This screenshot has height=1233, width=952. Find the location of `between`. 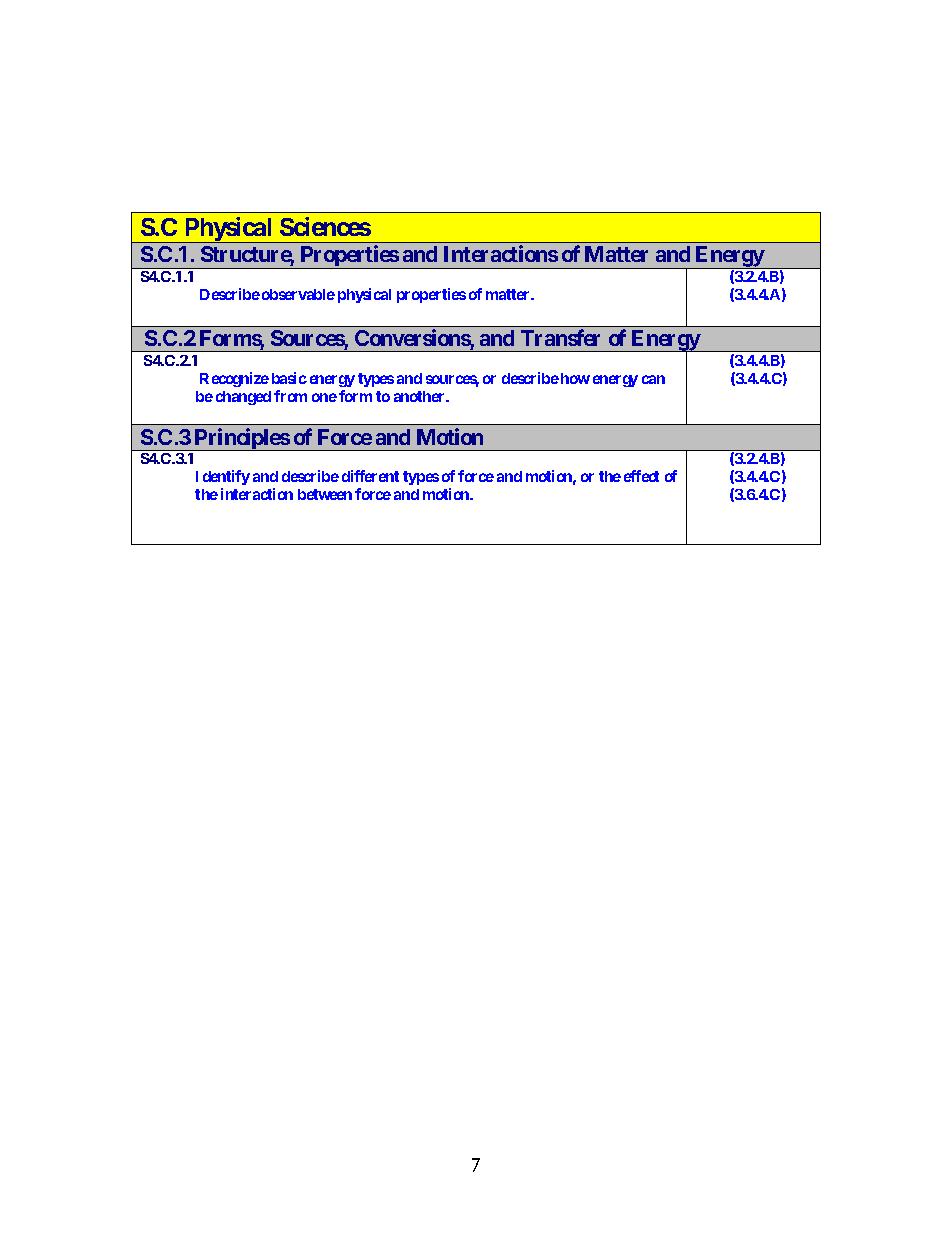

between is located at coordinates (325, 494).
